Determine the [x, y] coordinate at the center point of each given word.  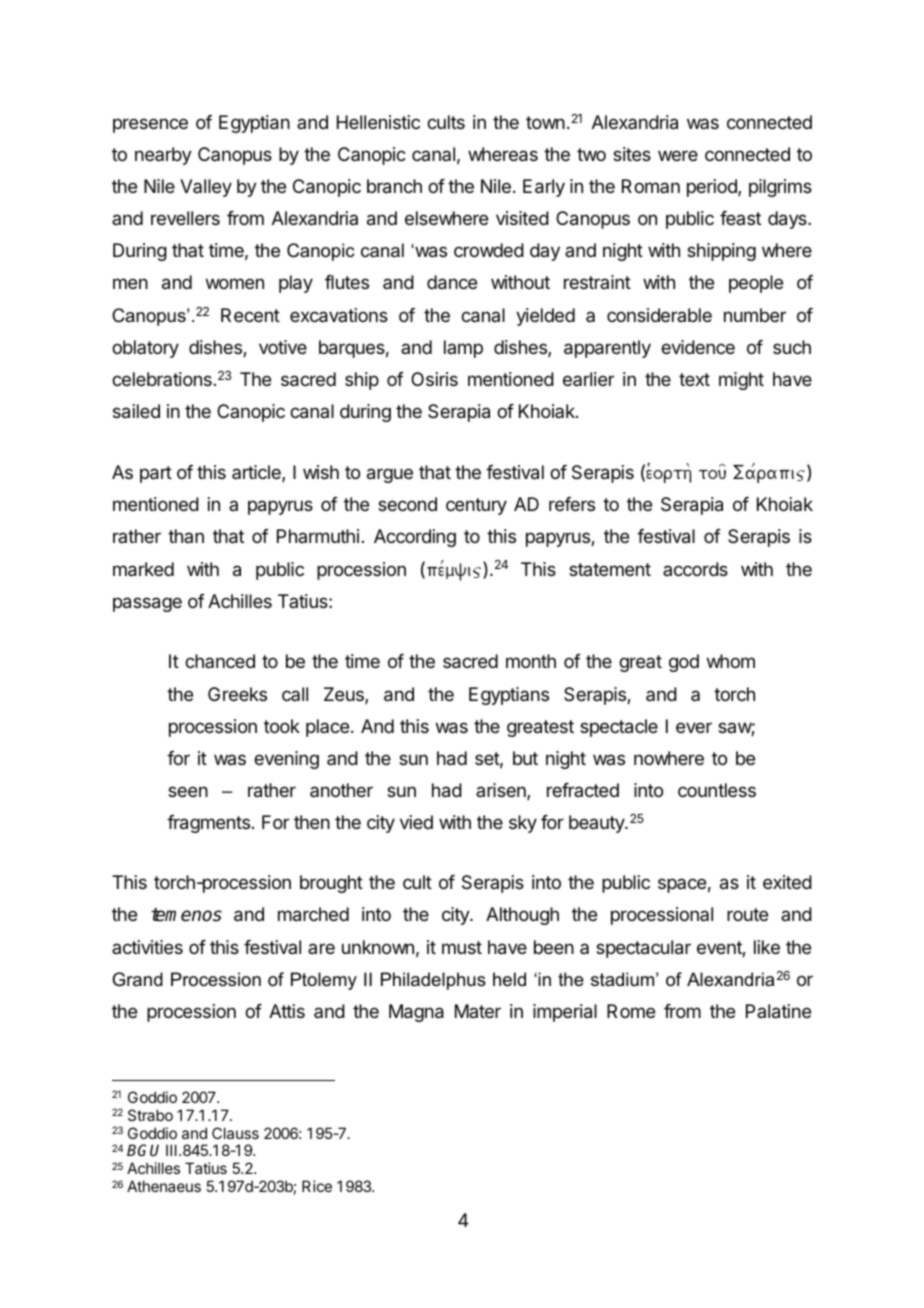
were [678, 155]
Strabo [150, 1115]
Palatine [778, 1011]
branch [394, 186]
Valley [206, 188]
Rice [317, 1186]
